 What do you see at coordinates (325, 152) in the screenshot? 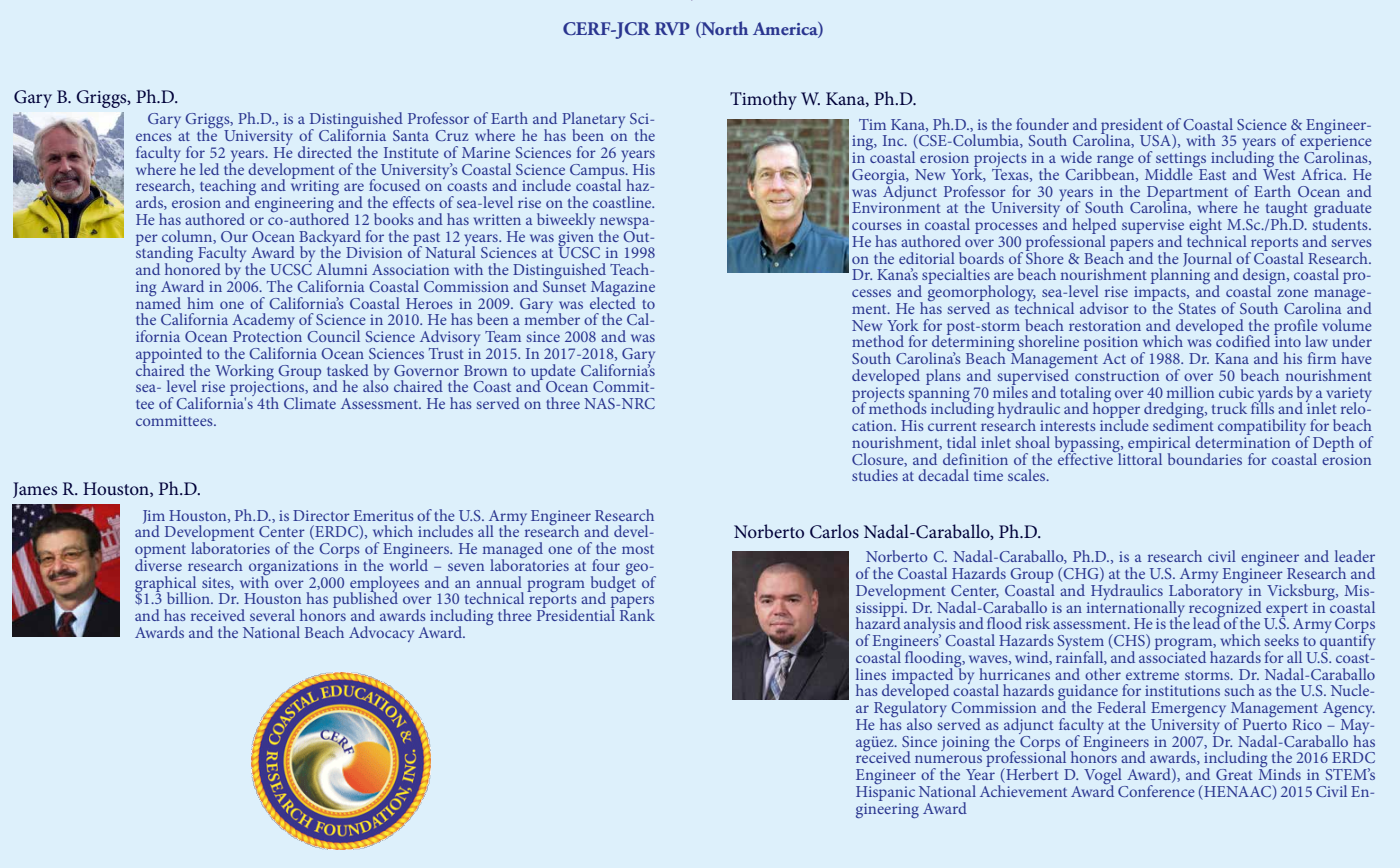
I see `directed` at bounding box center [325, 152].
